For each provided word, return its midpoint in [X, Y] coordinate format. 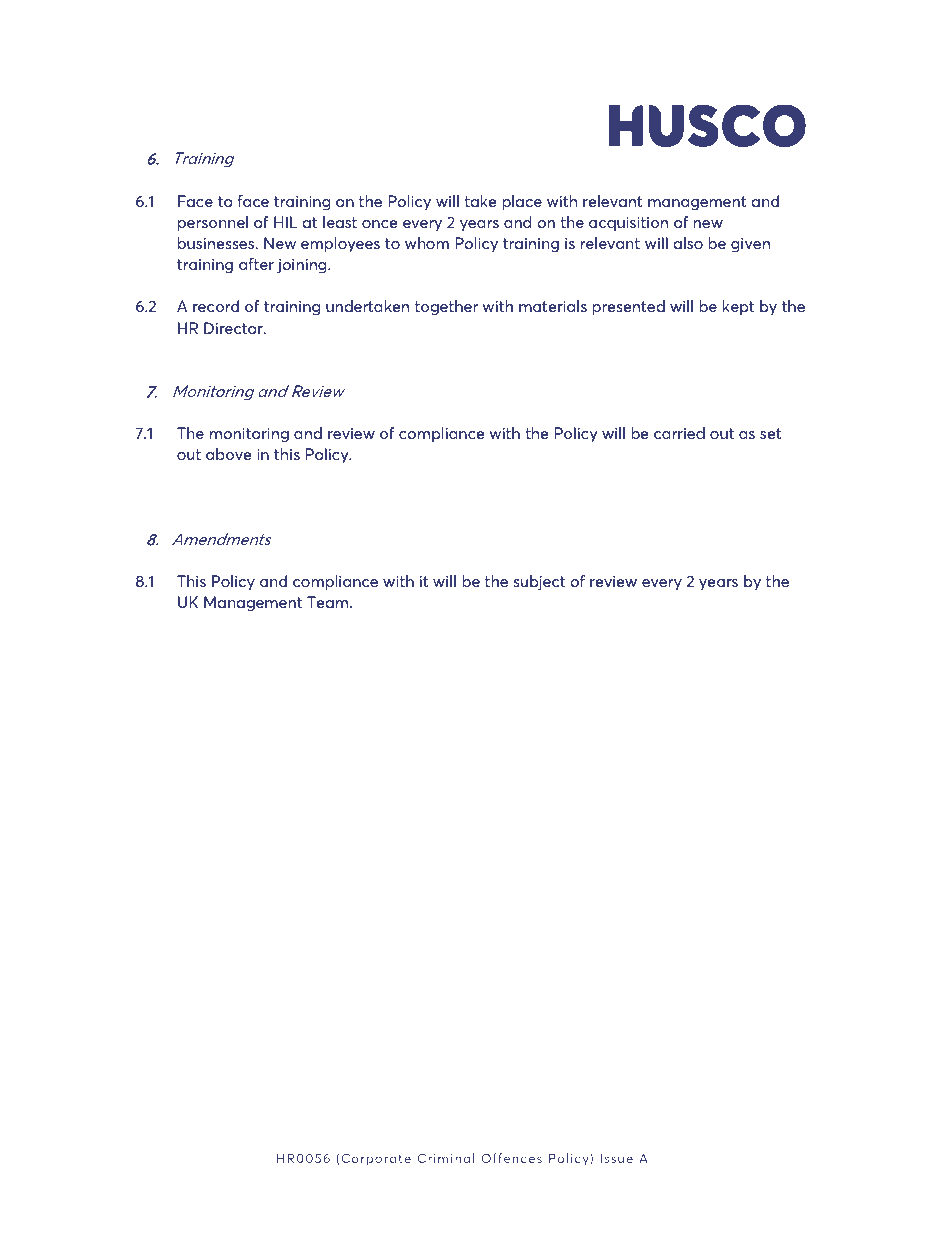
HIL [286, 222]
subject [539, 583]
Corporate [376, 1159]
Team [329, 602]
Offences [511, 1158]
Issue [616, 1158]
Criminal [446, 1158]
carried [679, 433]
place [522, 203]
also [688, 243]
